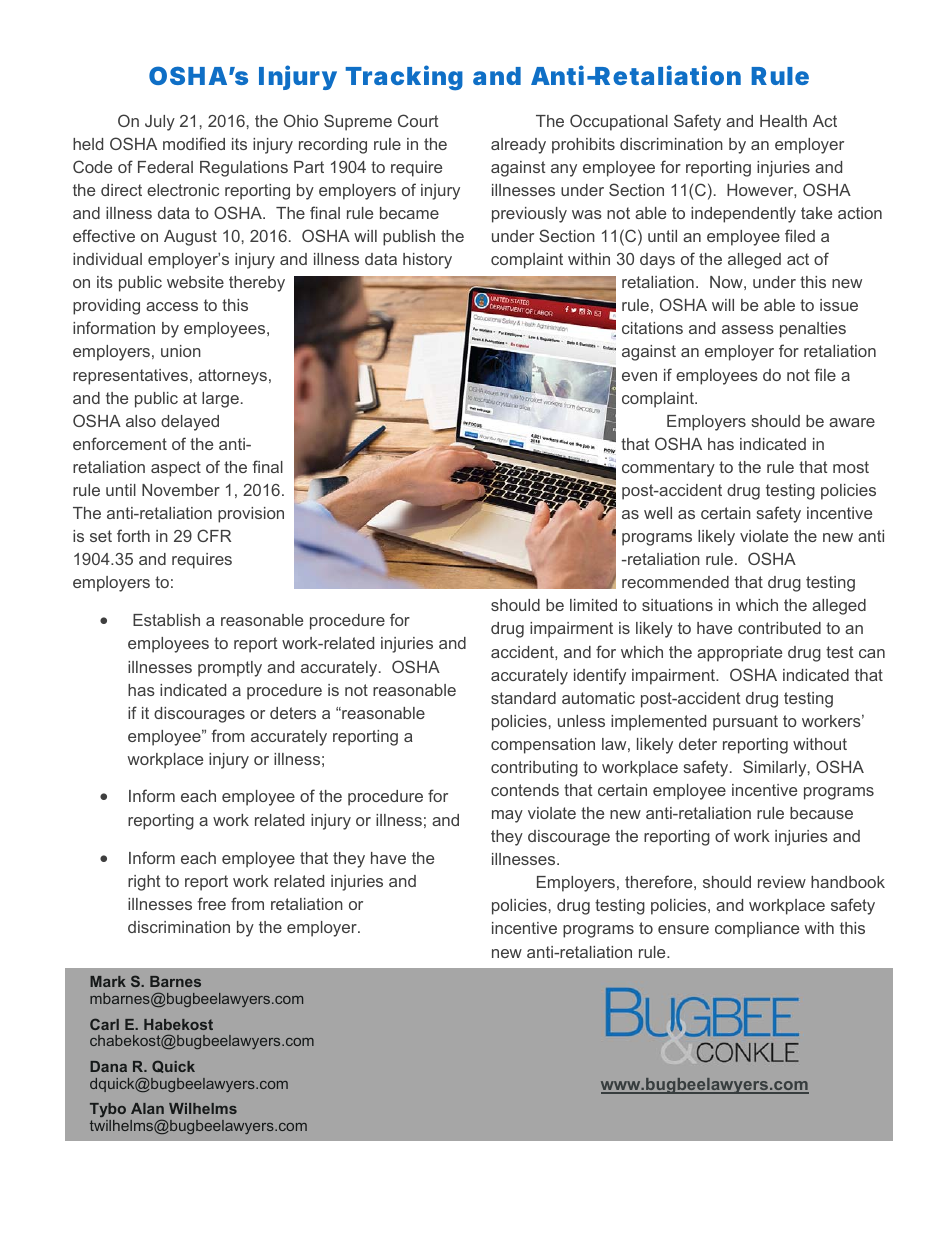  I want to click on contributed, so click(779, 628).
